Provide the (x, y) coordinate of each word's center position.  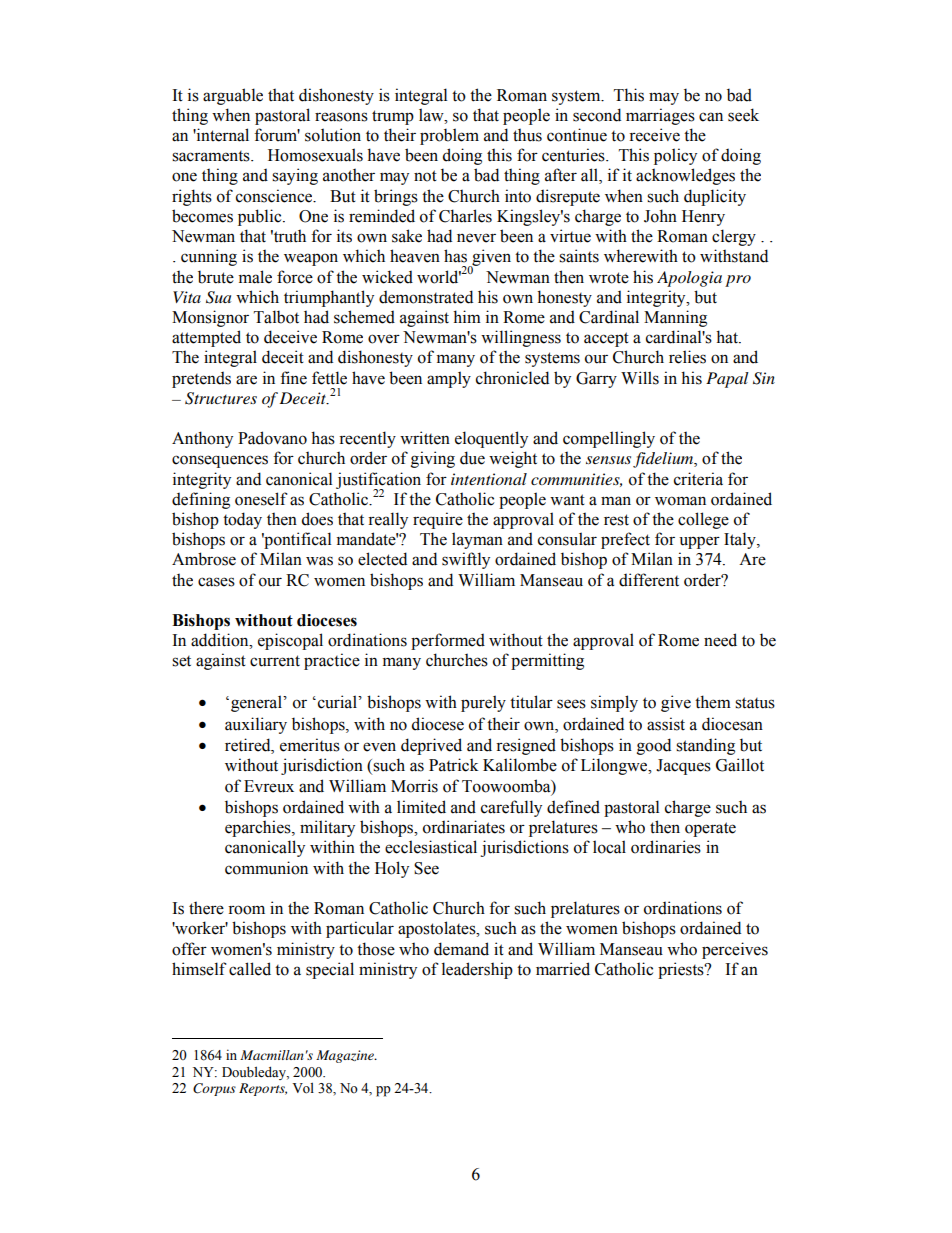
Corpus (214, 1089)
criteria (698, 479)
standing (705, 746)
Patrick (454, 765)
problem (449, 136)
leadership (477, 970)
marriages (660, 116)
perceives (735, 950)
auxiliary (256, 725)
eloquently (491, 439)
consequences (220, 461)
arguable (233, 96)
